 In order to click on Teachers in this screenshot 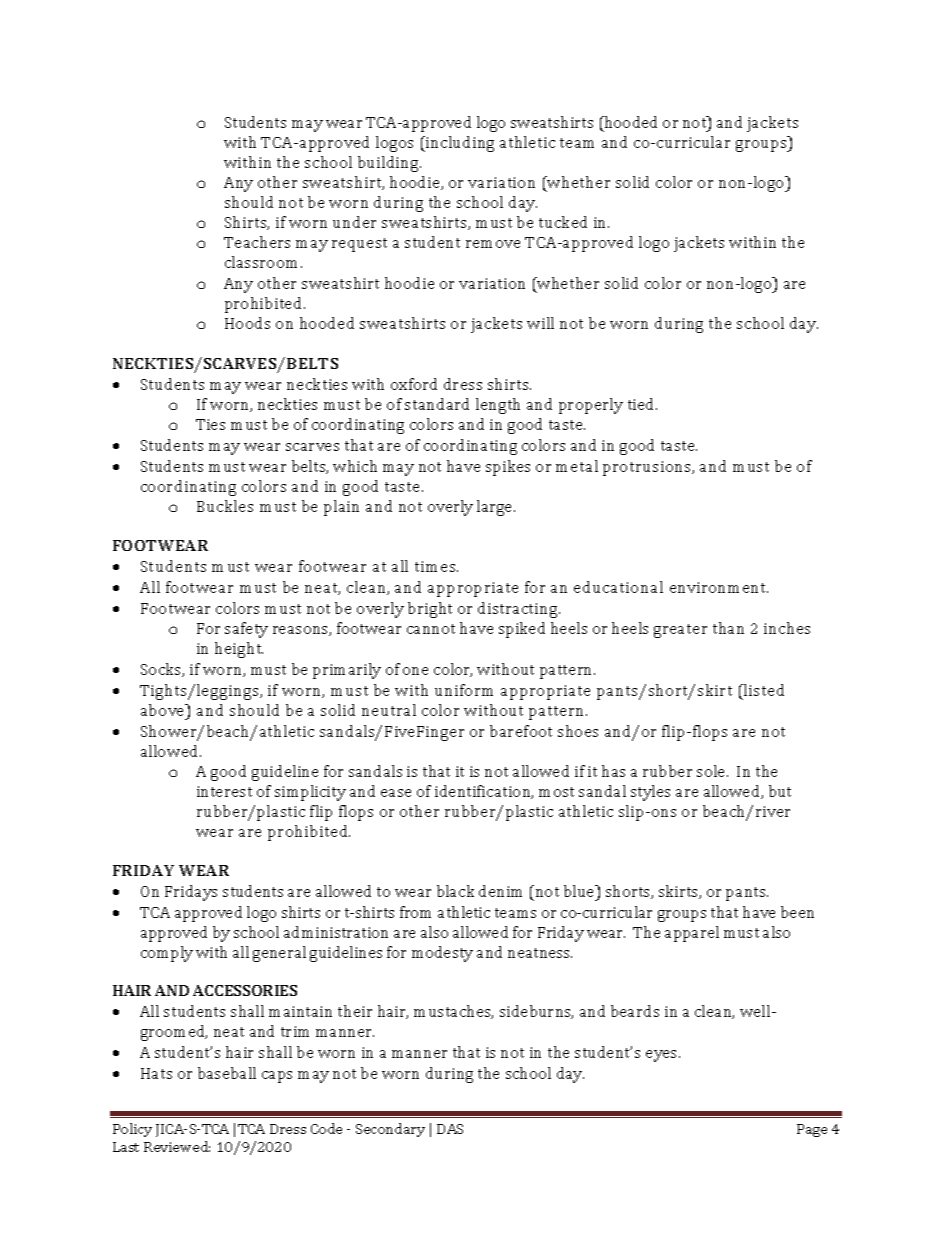, I will do `click(257, 242)`.
